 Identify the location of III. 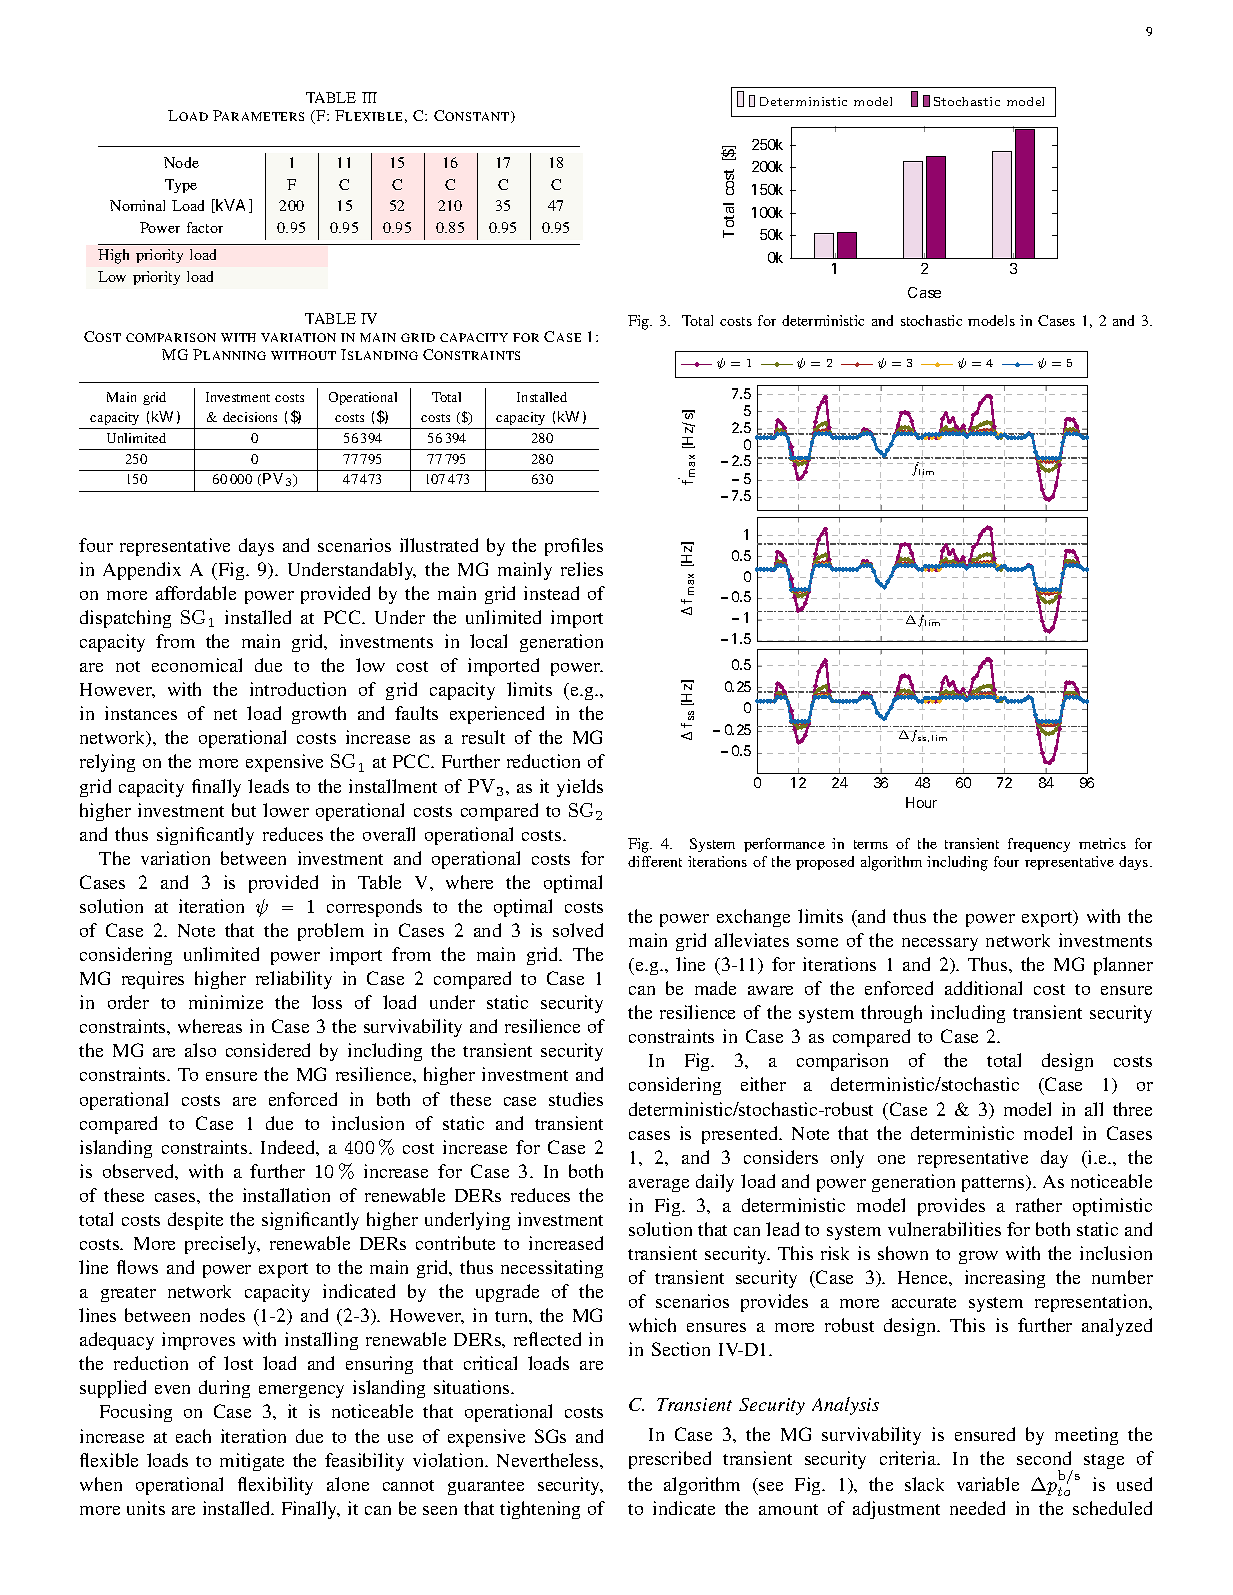
(369, 97).
